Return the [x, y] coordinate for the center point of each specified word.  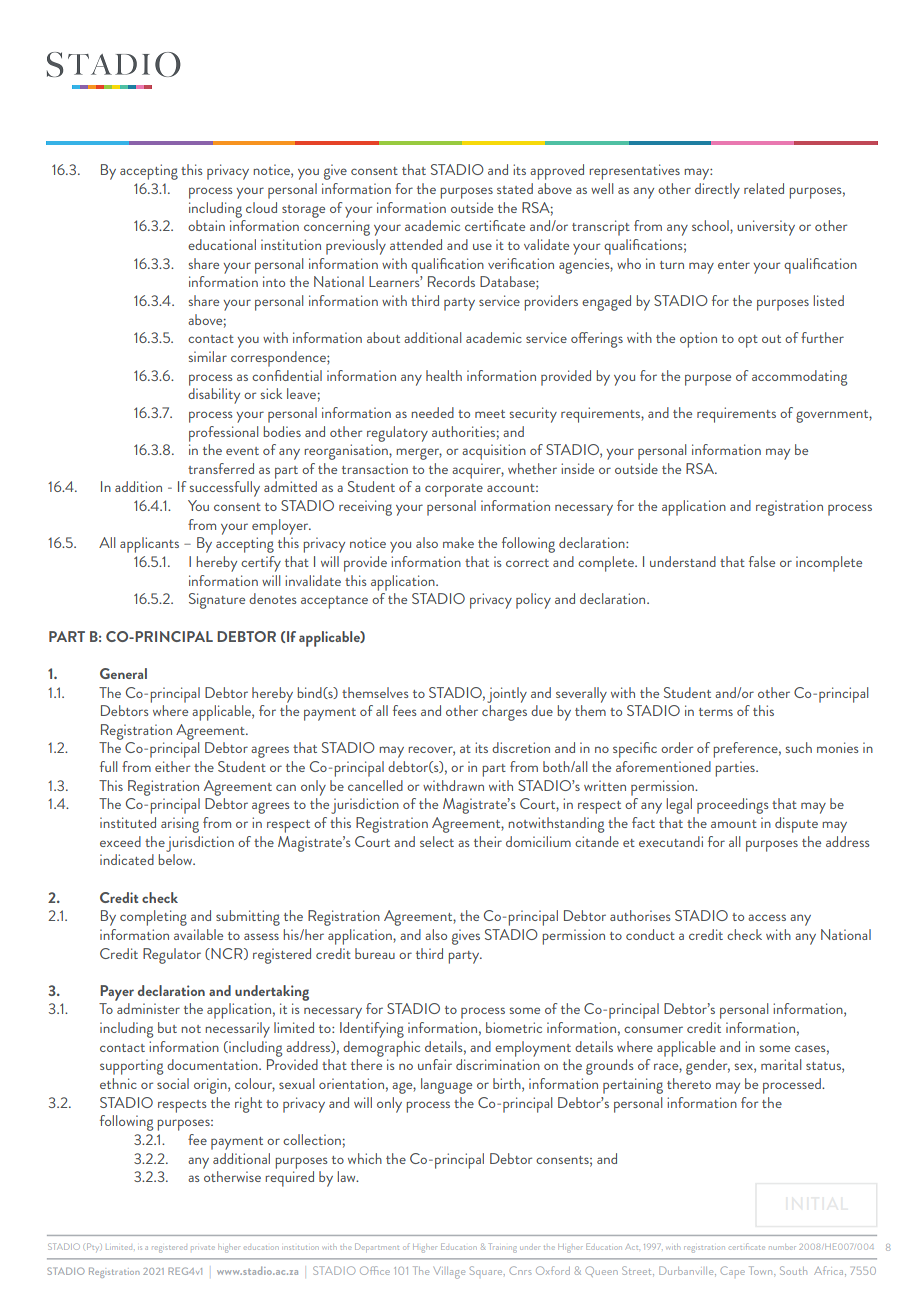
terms [716, 712]
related [764, 188]
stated [515, 188]
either [172, 766]
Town [762, 1270]
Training [503, 1248]
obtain [206, 225]
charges [504, 713]
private [203, 1248]
